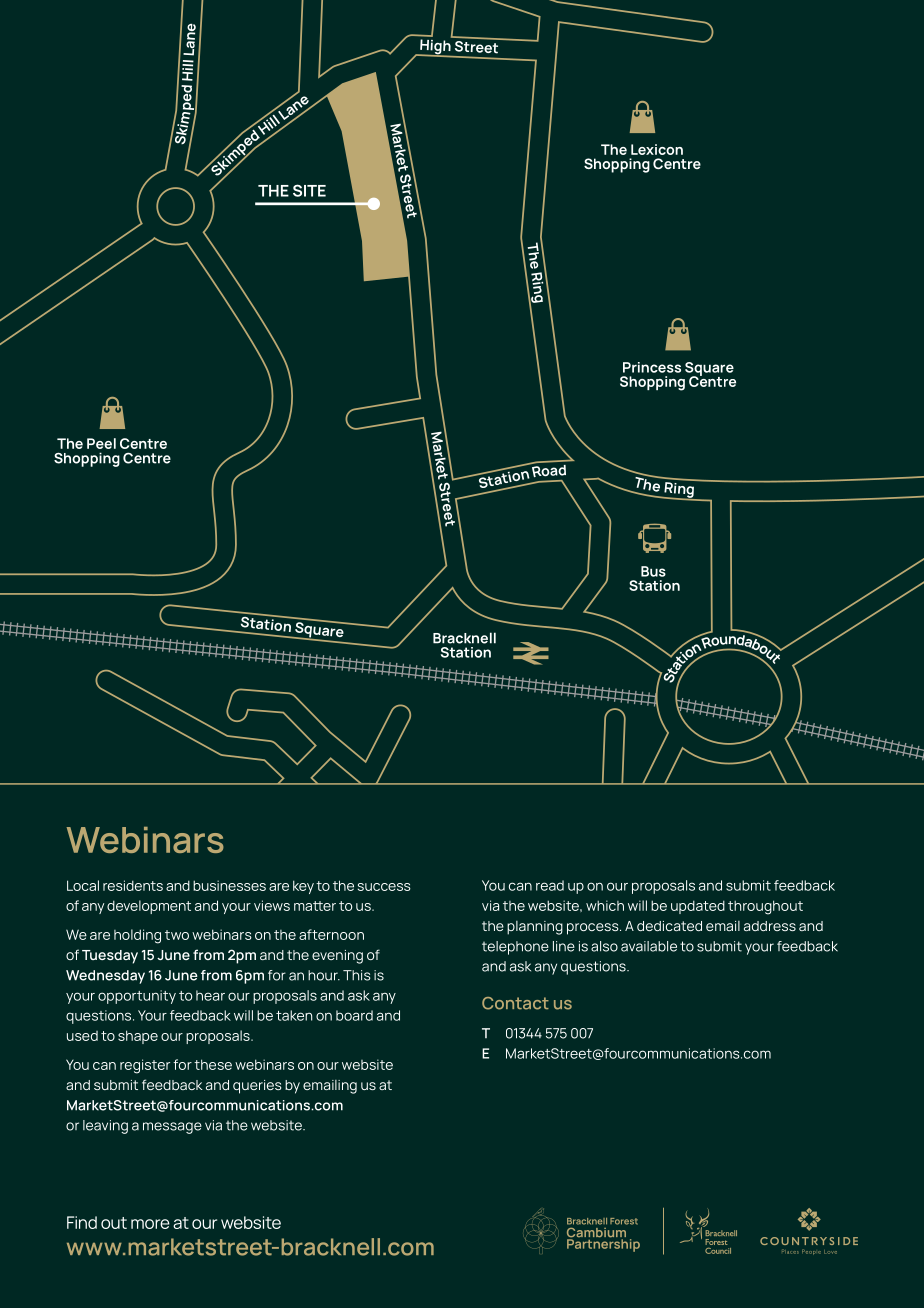 The image size is (924, 1308). Describe the element at coordinates (101, 443) in the document. I see `Peel` at that location.
